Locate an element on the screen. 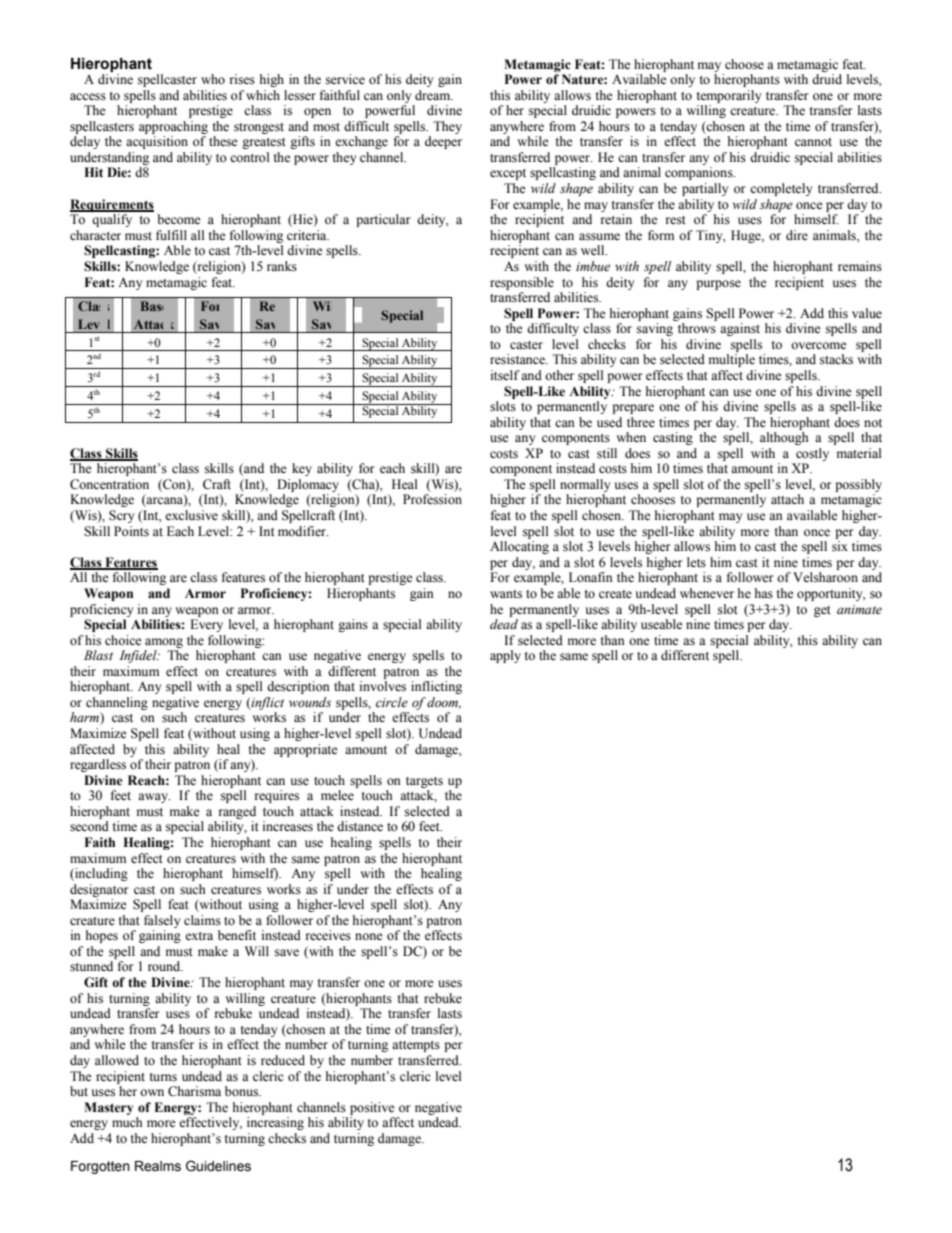  Realms is located at coordinates (158, 1166).
